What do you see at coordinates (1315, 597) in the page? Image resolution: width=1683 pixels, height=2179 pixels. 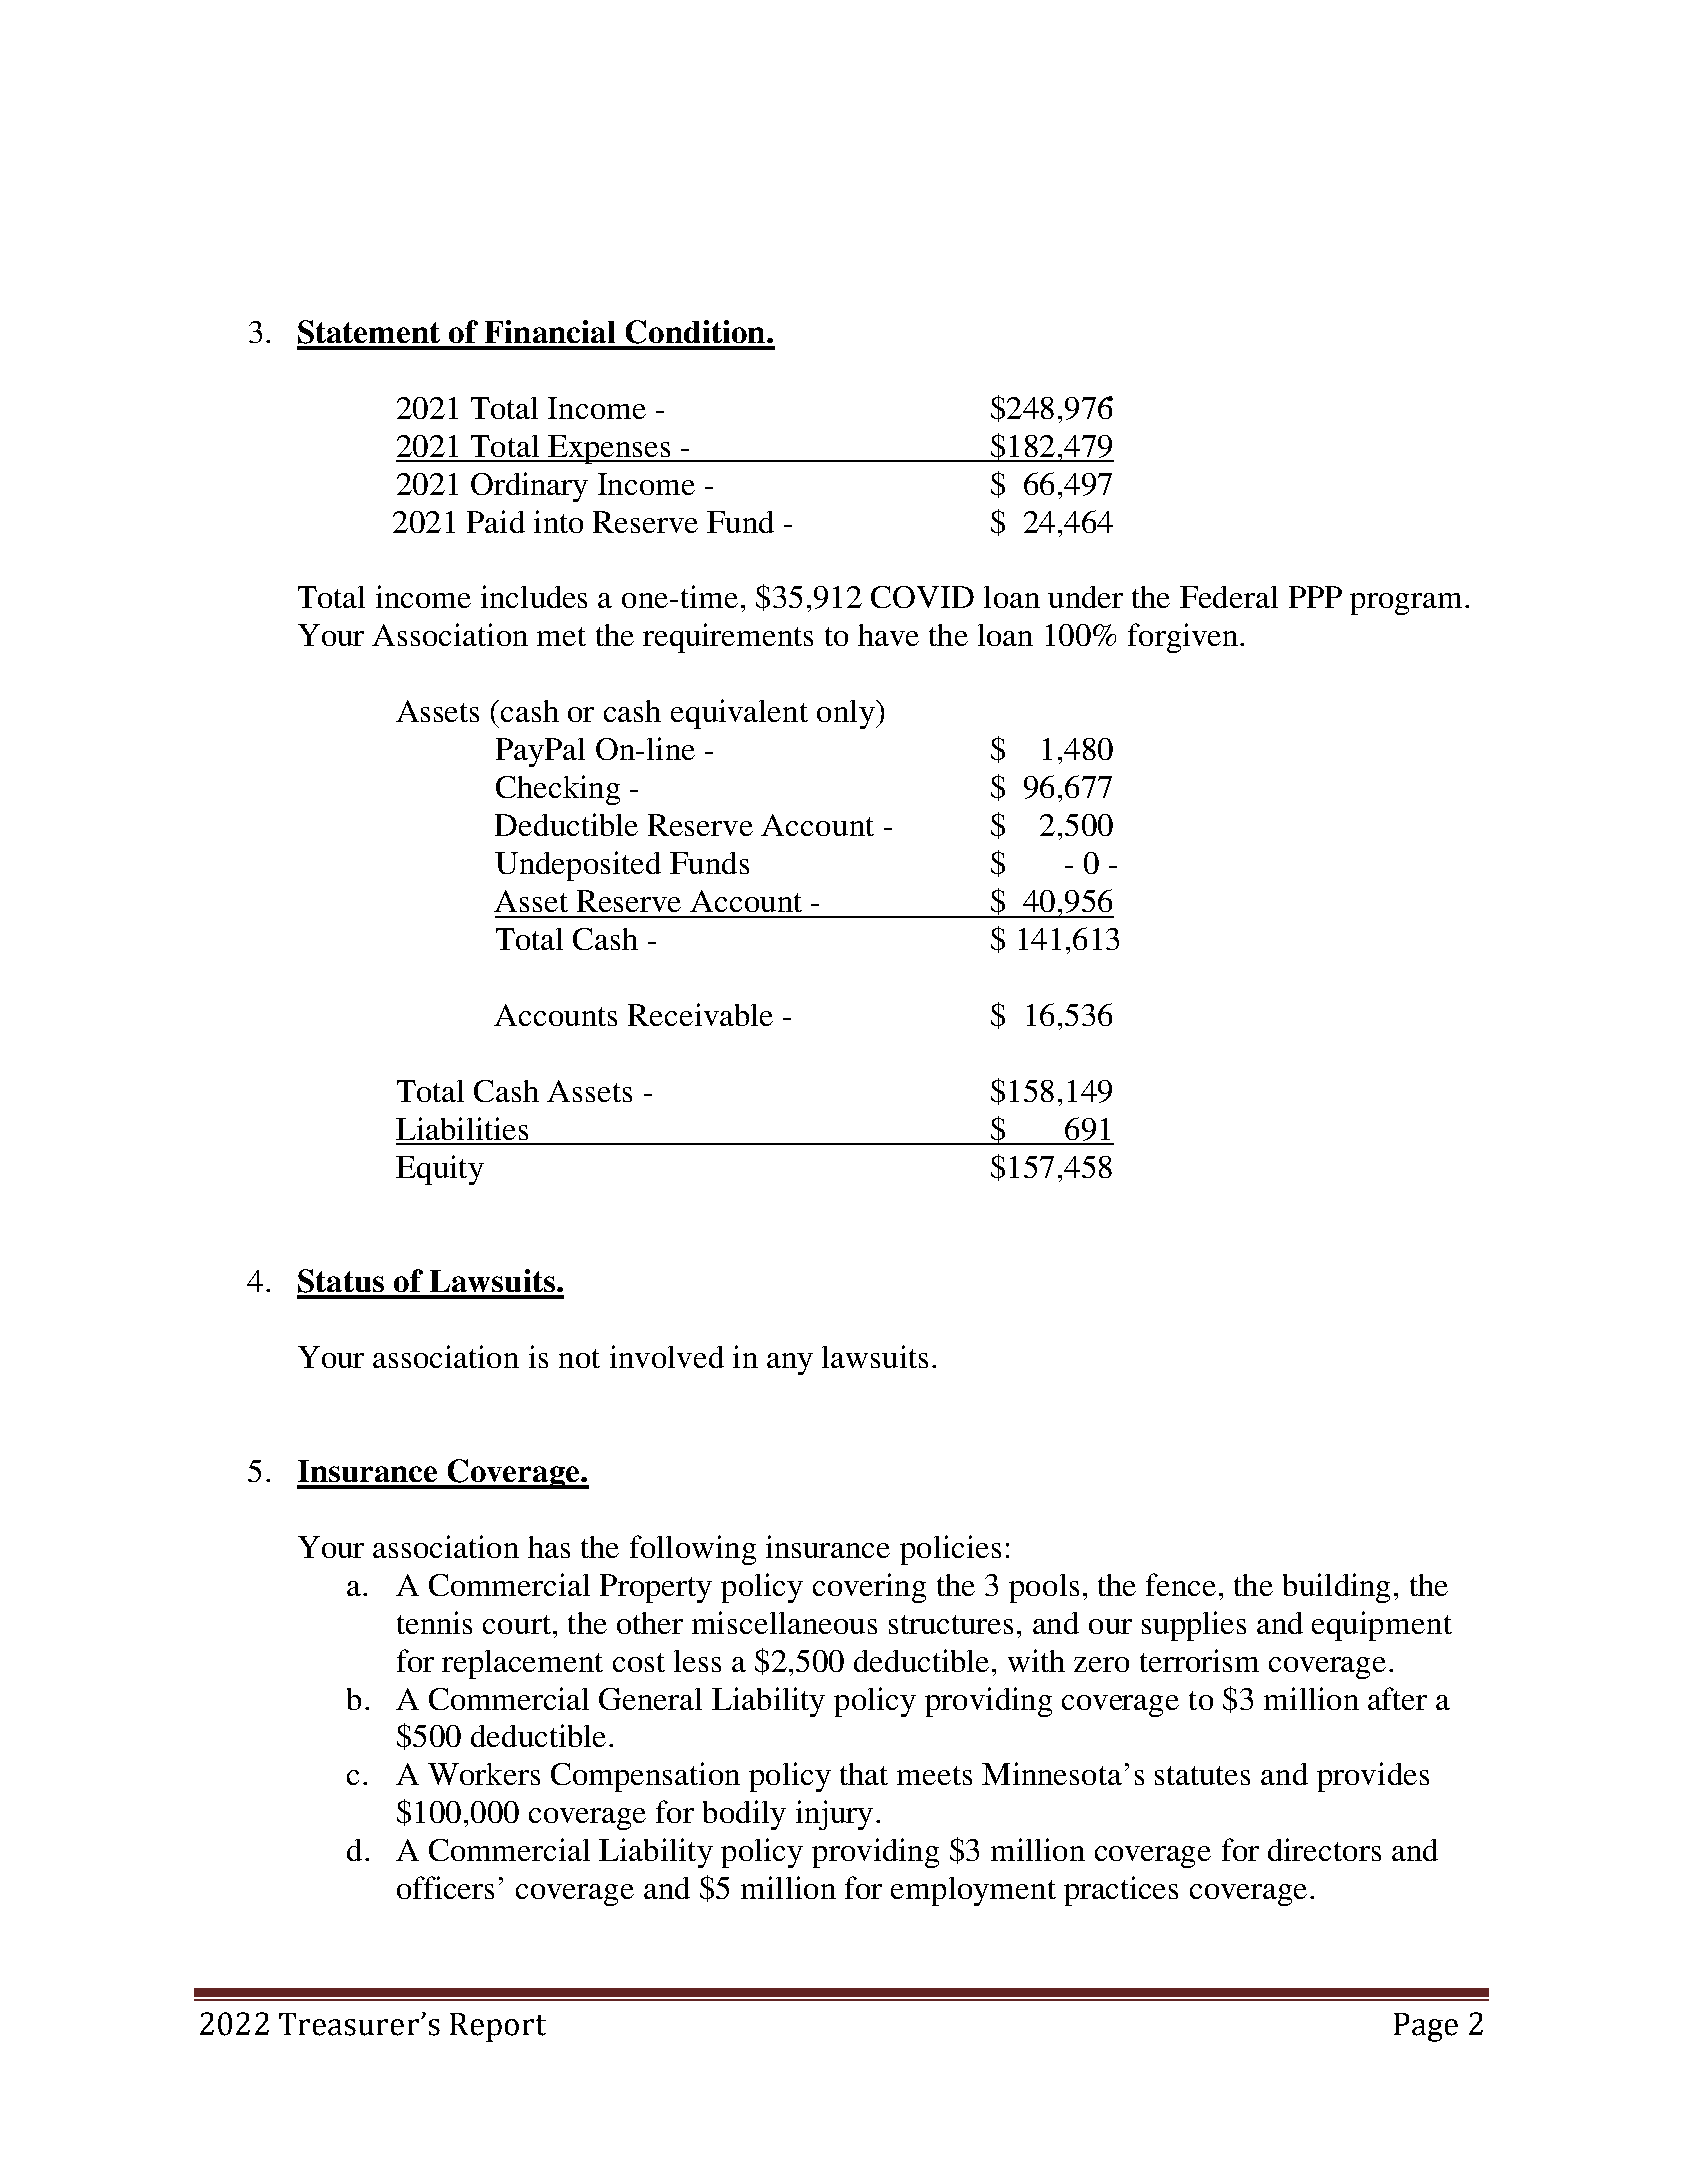 I see `PPP` at bounding box center [1315, 597].
